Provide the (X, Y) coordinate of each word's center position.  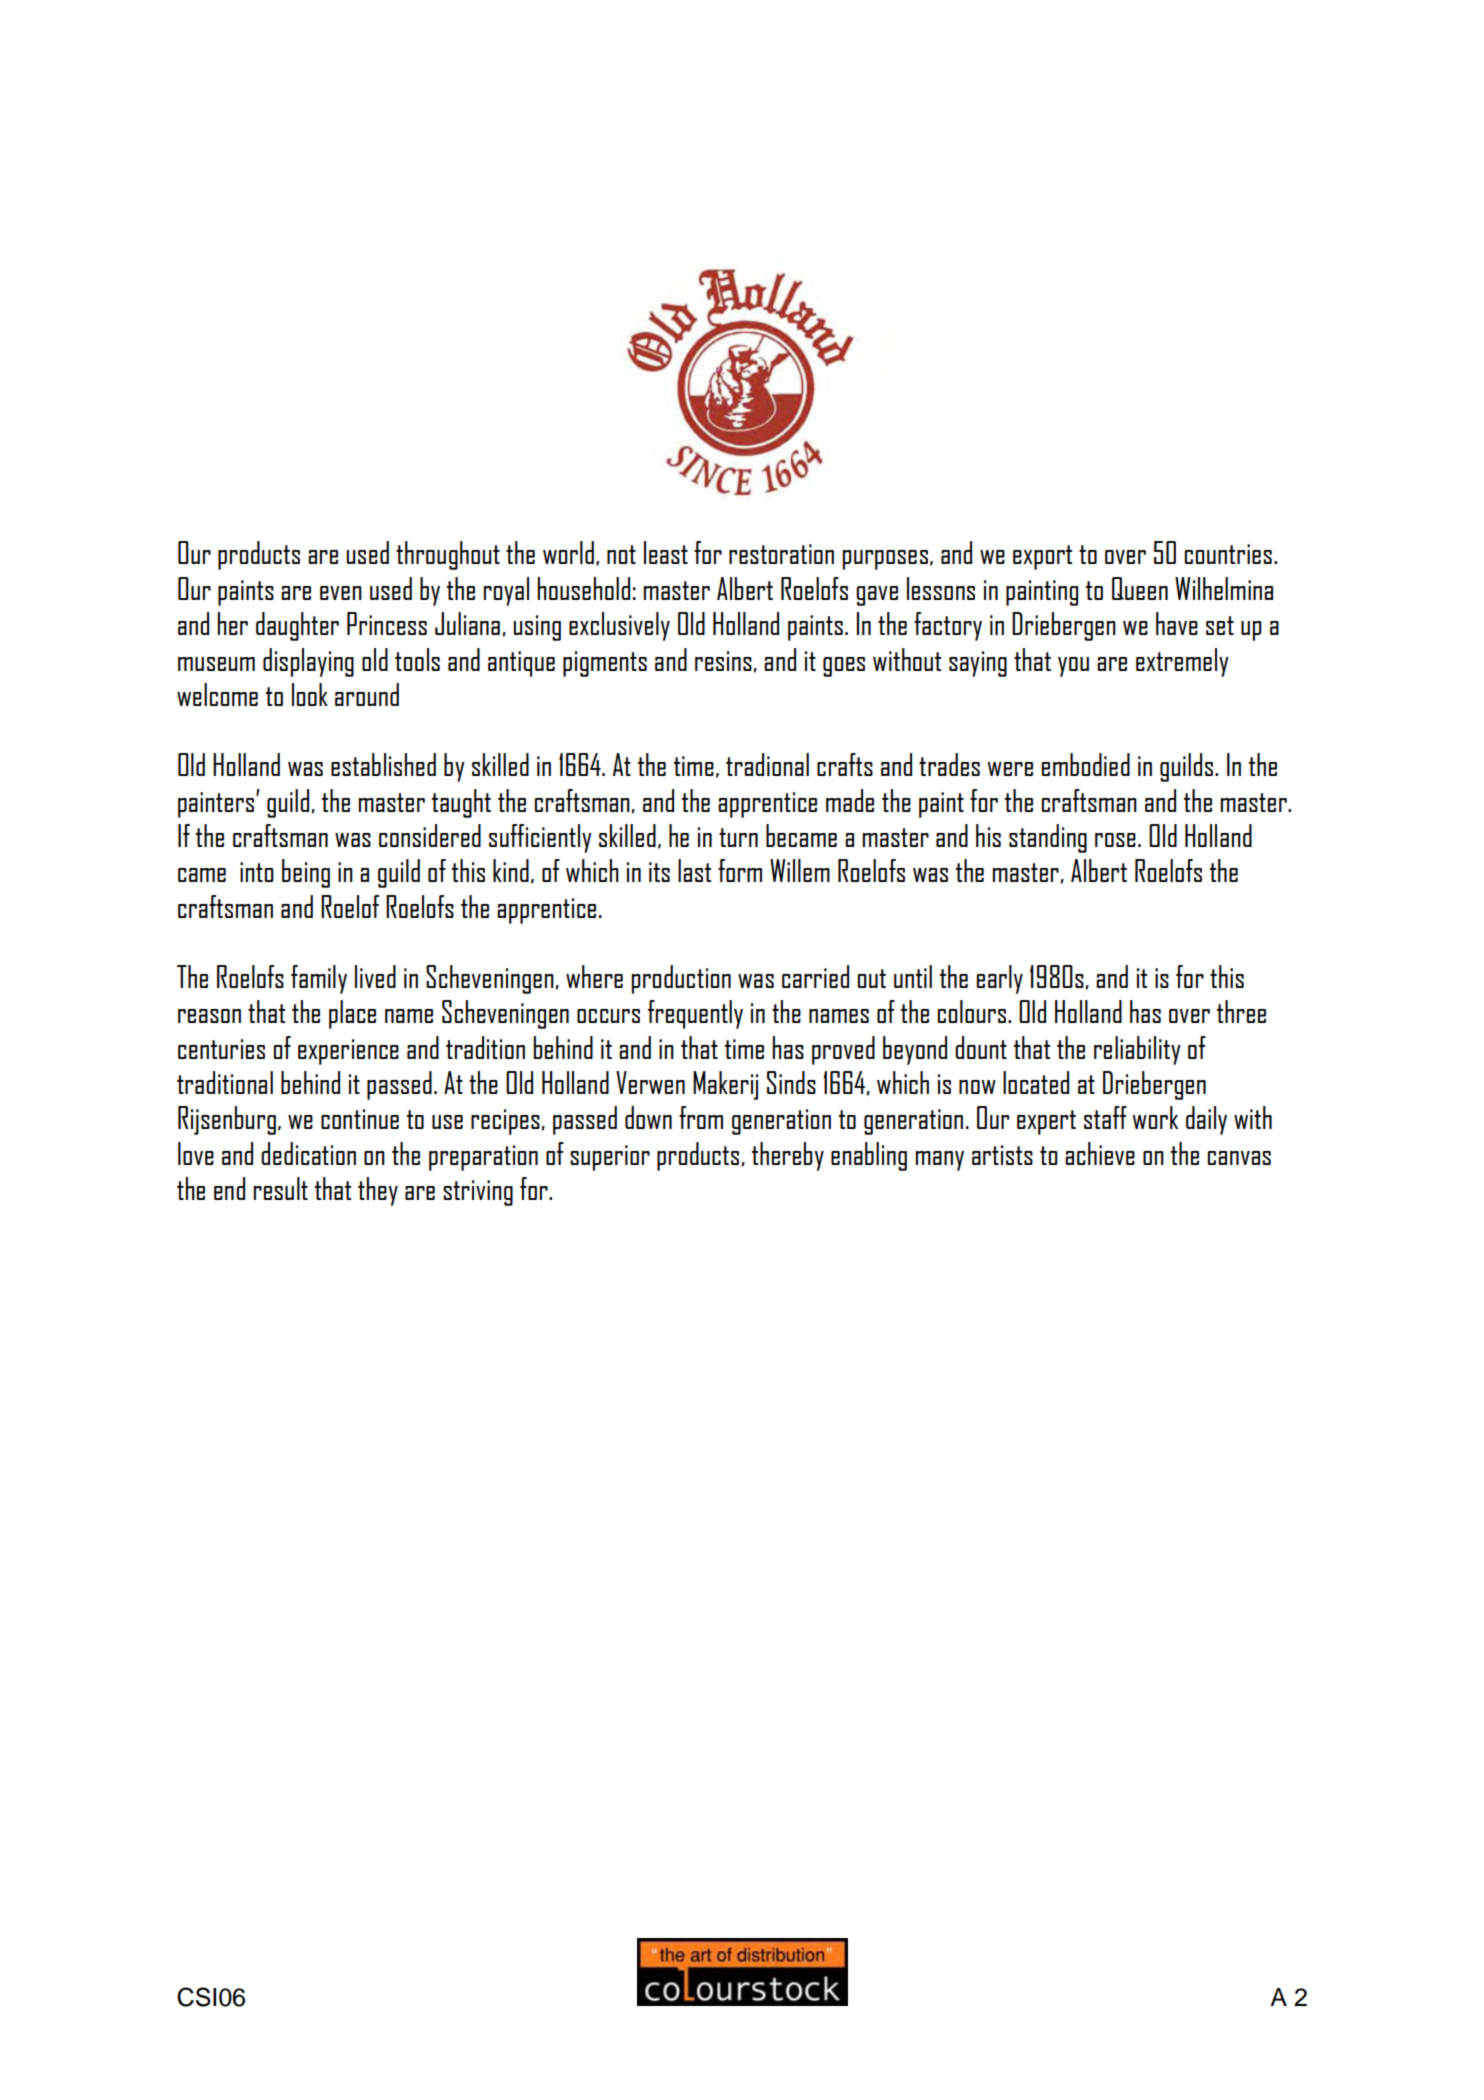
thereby (788, 1156)
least (666, 552)
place (352, 1014)
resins (723, 661)
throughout (448, 555)
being (306, 873)
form (740, 870)
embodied (1086, 764)
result (281, 1188)
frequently (695, 1014)
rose (1115, 840)
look (310, 694)
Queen (1140, 588)
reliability (1137, 1050)
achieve (1100, 1153)
